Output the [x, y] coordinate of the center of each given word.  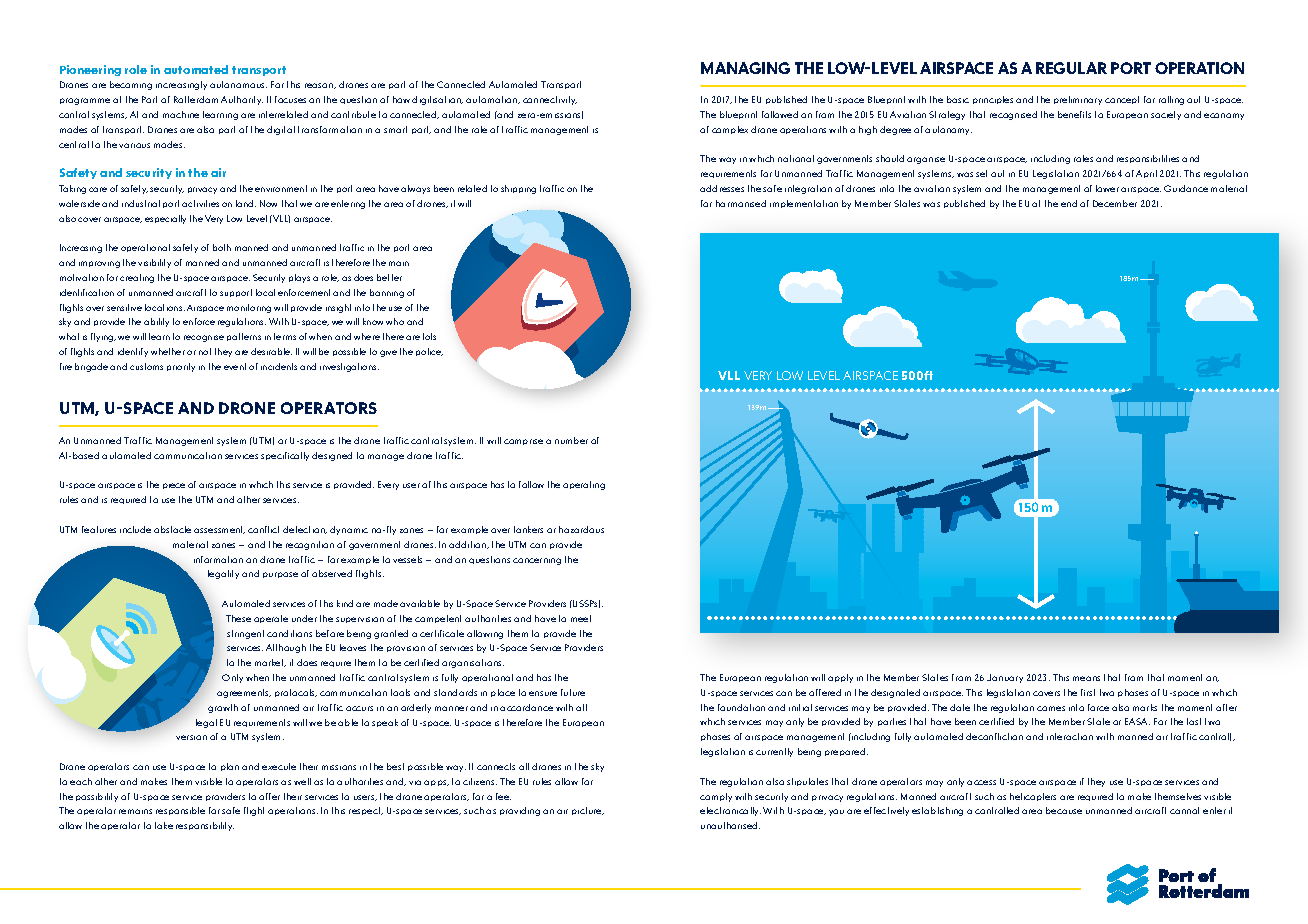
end [1069, 203]
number [571, 440]
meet [581, 618]
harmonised [741, 203]
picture [588, 811]
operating [584, 485]
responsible [180, 811]
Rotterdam [196, 99]
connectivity [550, 100]
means [1086, 678]
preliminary [1078, 100]
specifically [285, 456]
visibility [154, 263]
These [238, 618]
